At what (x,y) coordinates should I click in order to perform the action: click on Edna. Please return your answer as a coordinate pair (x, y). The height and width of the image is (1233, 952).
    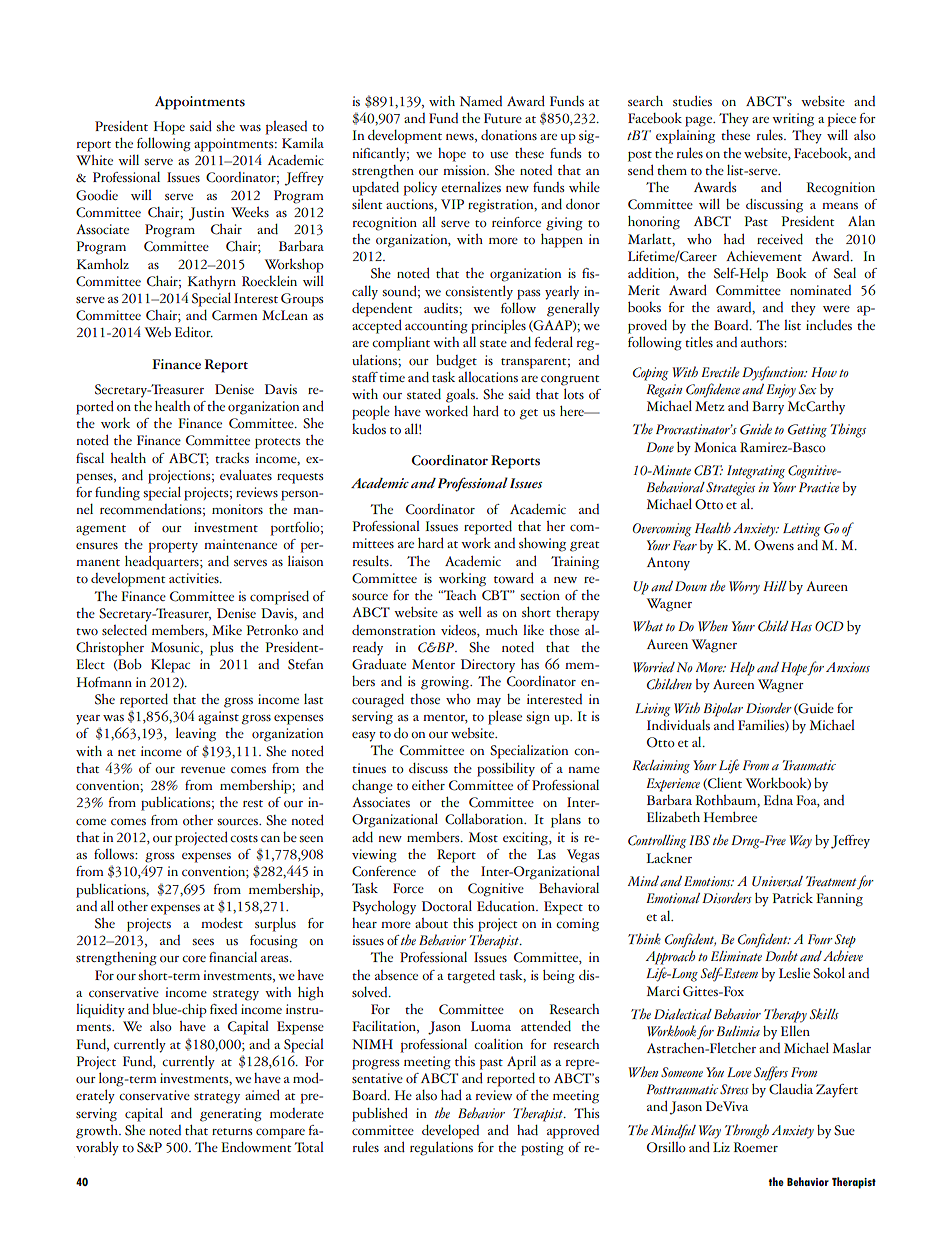
    Looking at the image, I should click on (778, 800).
